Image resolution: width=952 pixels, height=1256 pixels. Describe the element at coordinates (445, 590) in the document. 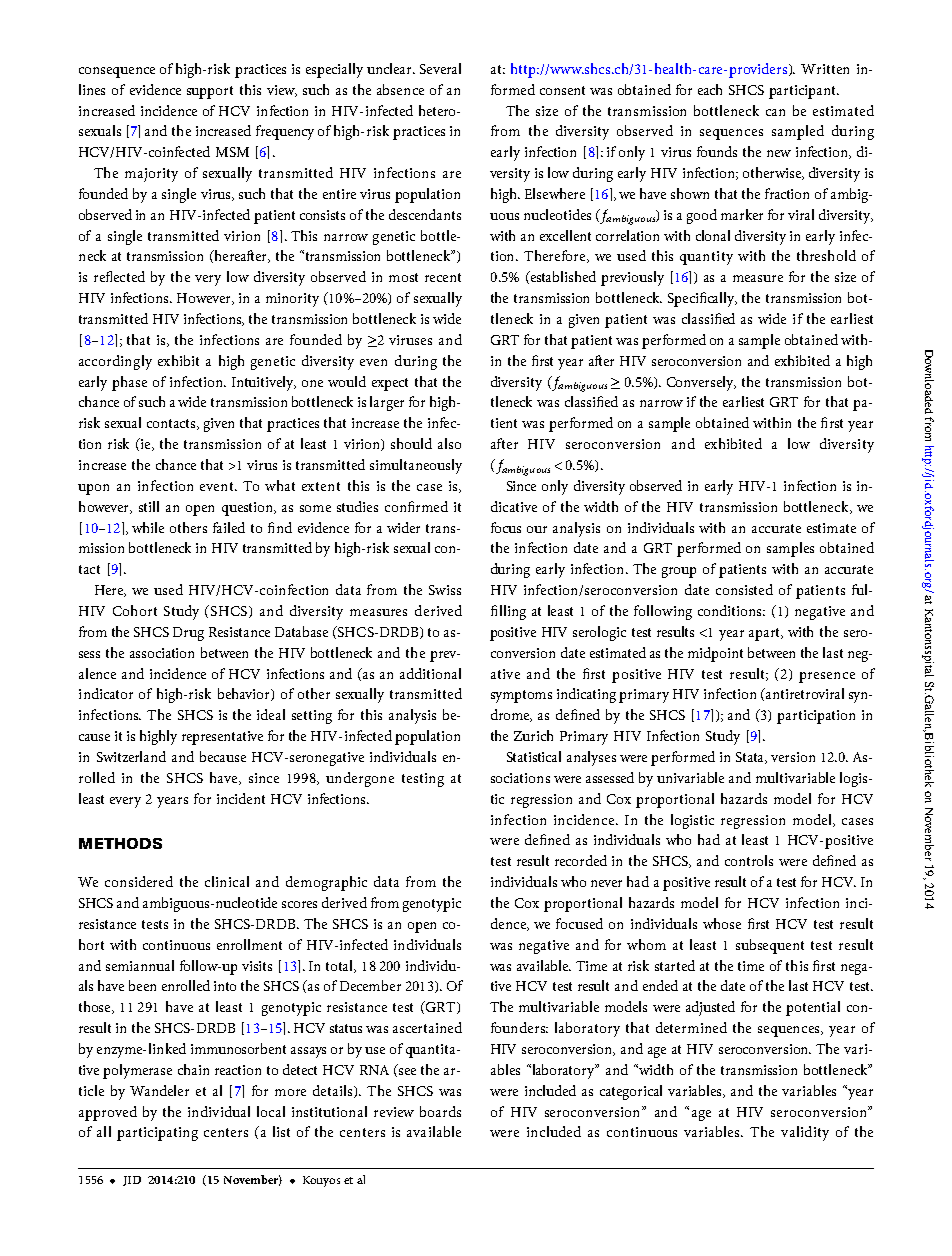

I see `Swiss` at that location.
